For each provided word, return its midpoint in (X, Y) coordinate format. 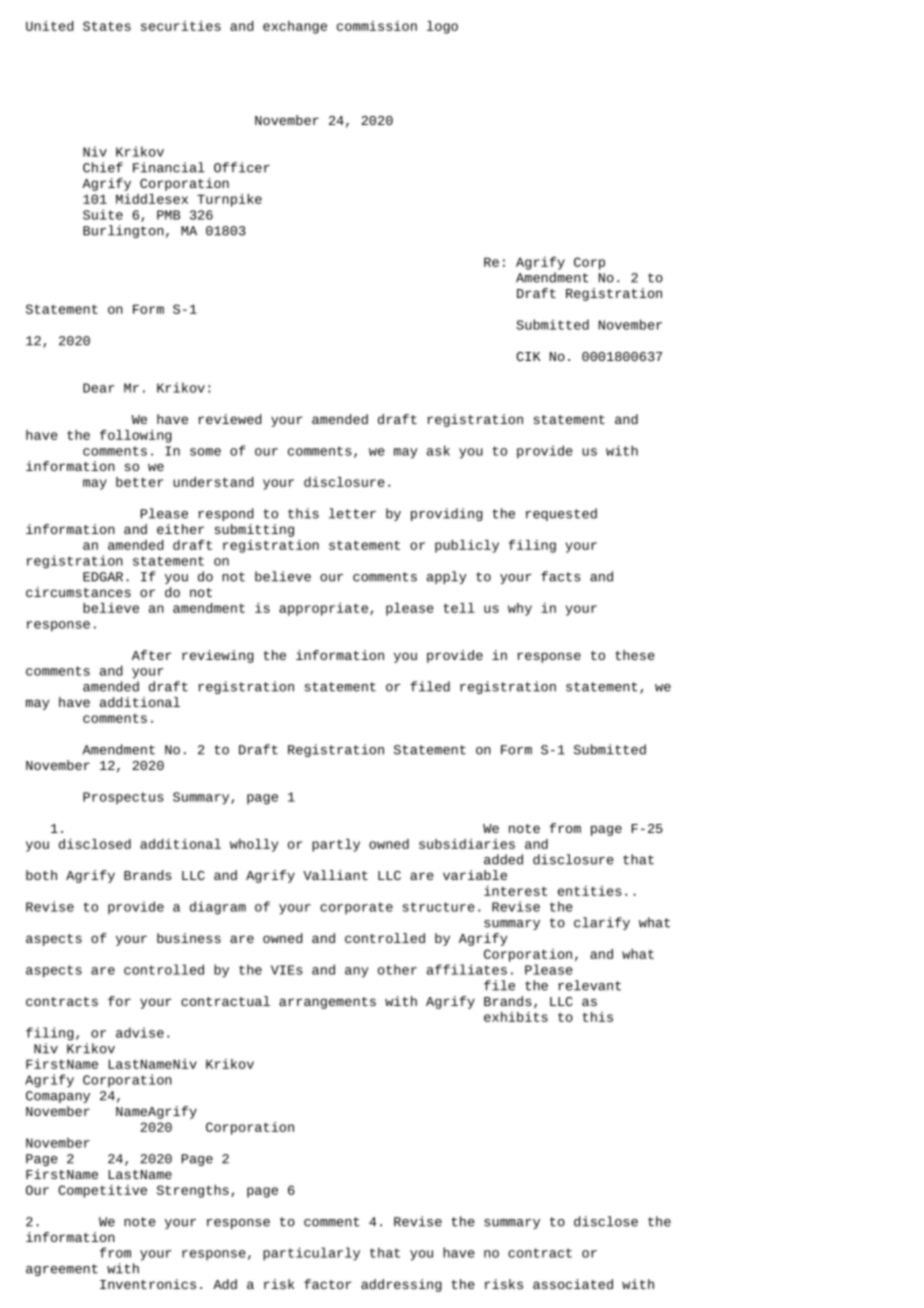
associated (573, 1284)
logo (442, 27)
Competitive (102, 1191)
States (107, 26)
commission (377, 26)
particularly (311, 1254)
